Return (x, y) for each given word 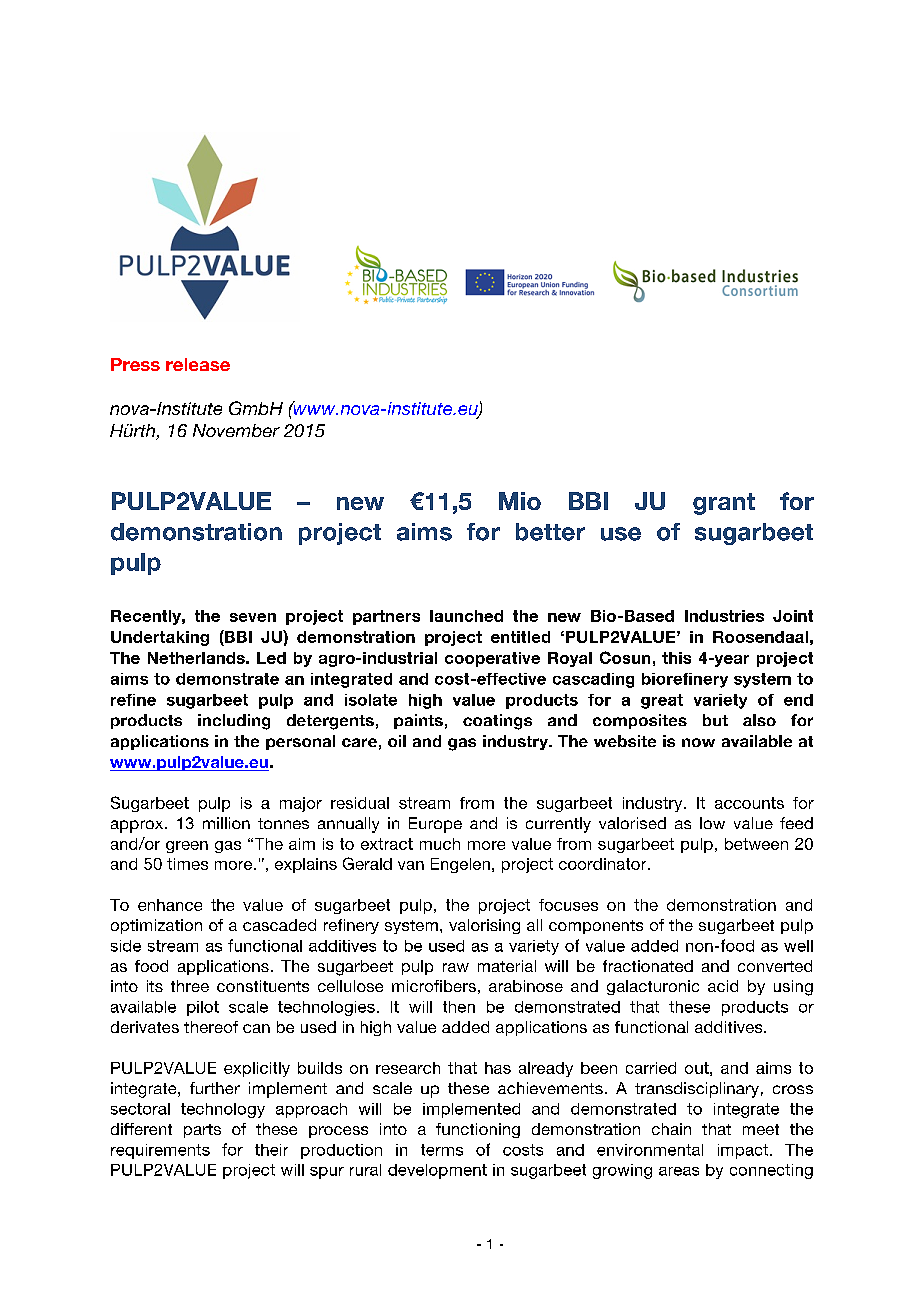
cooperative (492, 659)
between (756, 844)
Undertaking (160, 638)
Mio (520, 501)
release (198, 364)
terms (442, 1150)
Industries (724, 616)
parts (202, 1131)
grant (724, 504)
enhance (170, 905)
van (411, 865)
